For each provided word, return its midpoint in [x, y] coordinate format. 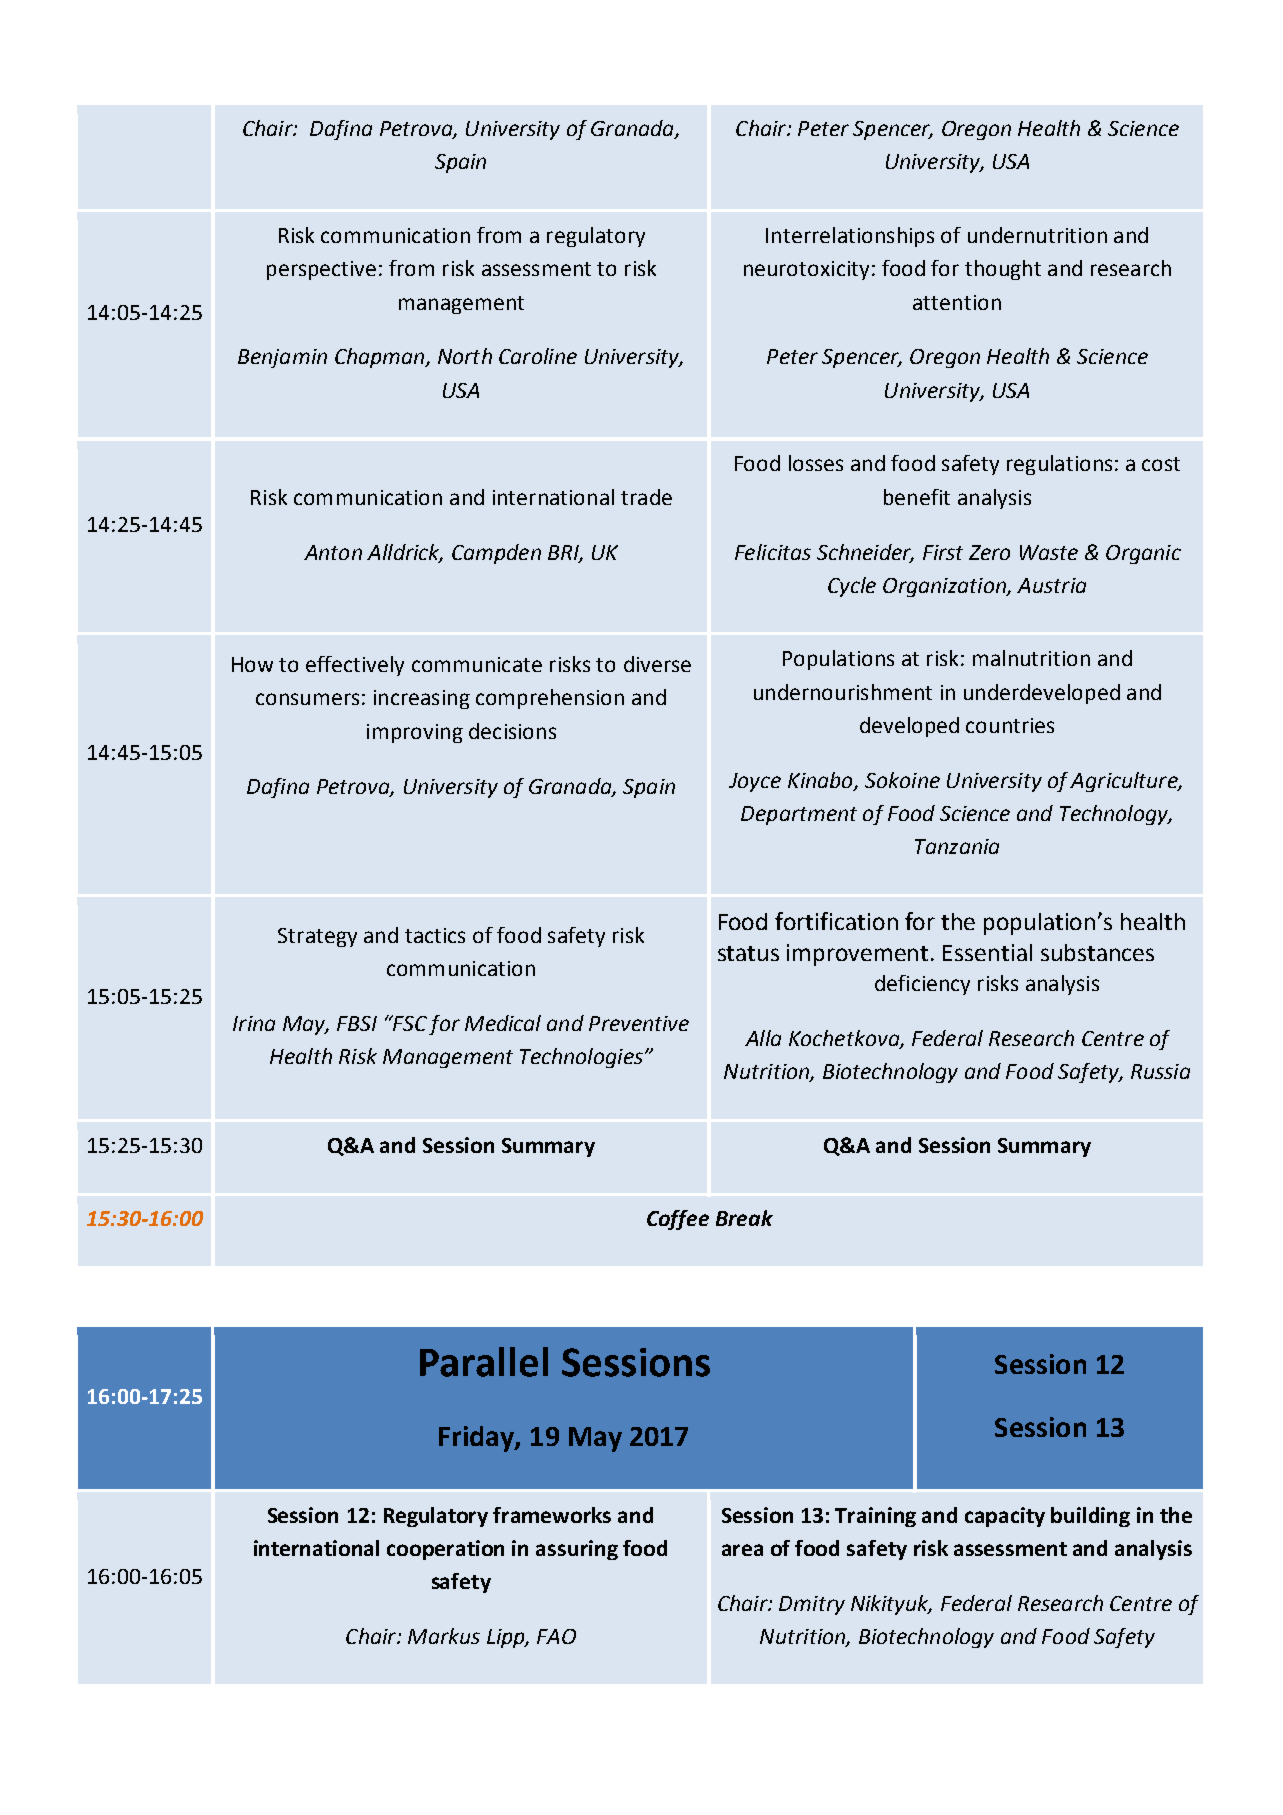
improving [415, 733]
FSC [408, 1023]
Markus [444, 1636]
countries [1010, 725]
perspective [321, 270]
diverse [657, 664]
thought [1003, 270]
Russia [1160, 1071]
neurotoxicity [806, 270]
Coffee [678, 1220]
